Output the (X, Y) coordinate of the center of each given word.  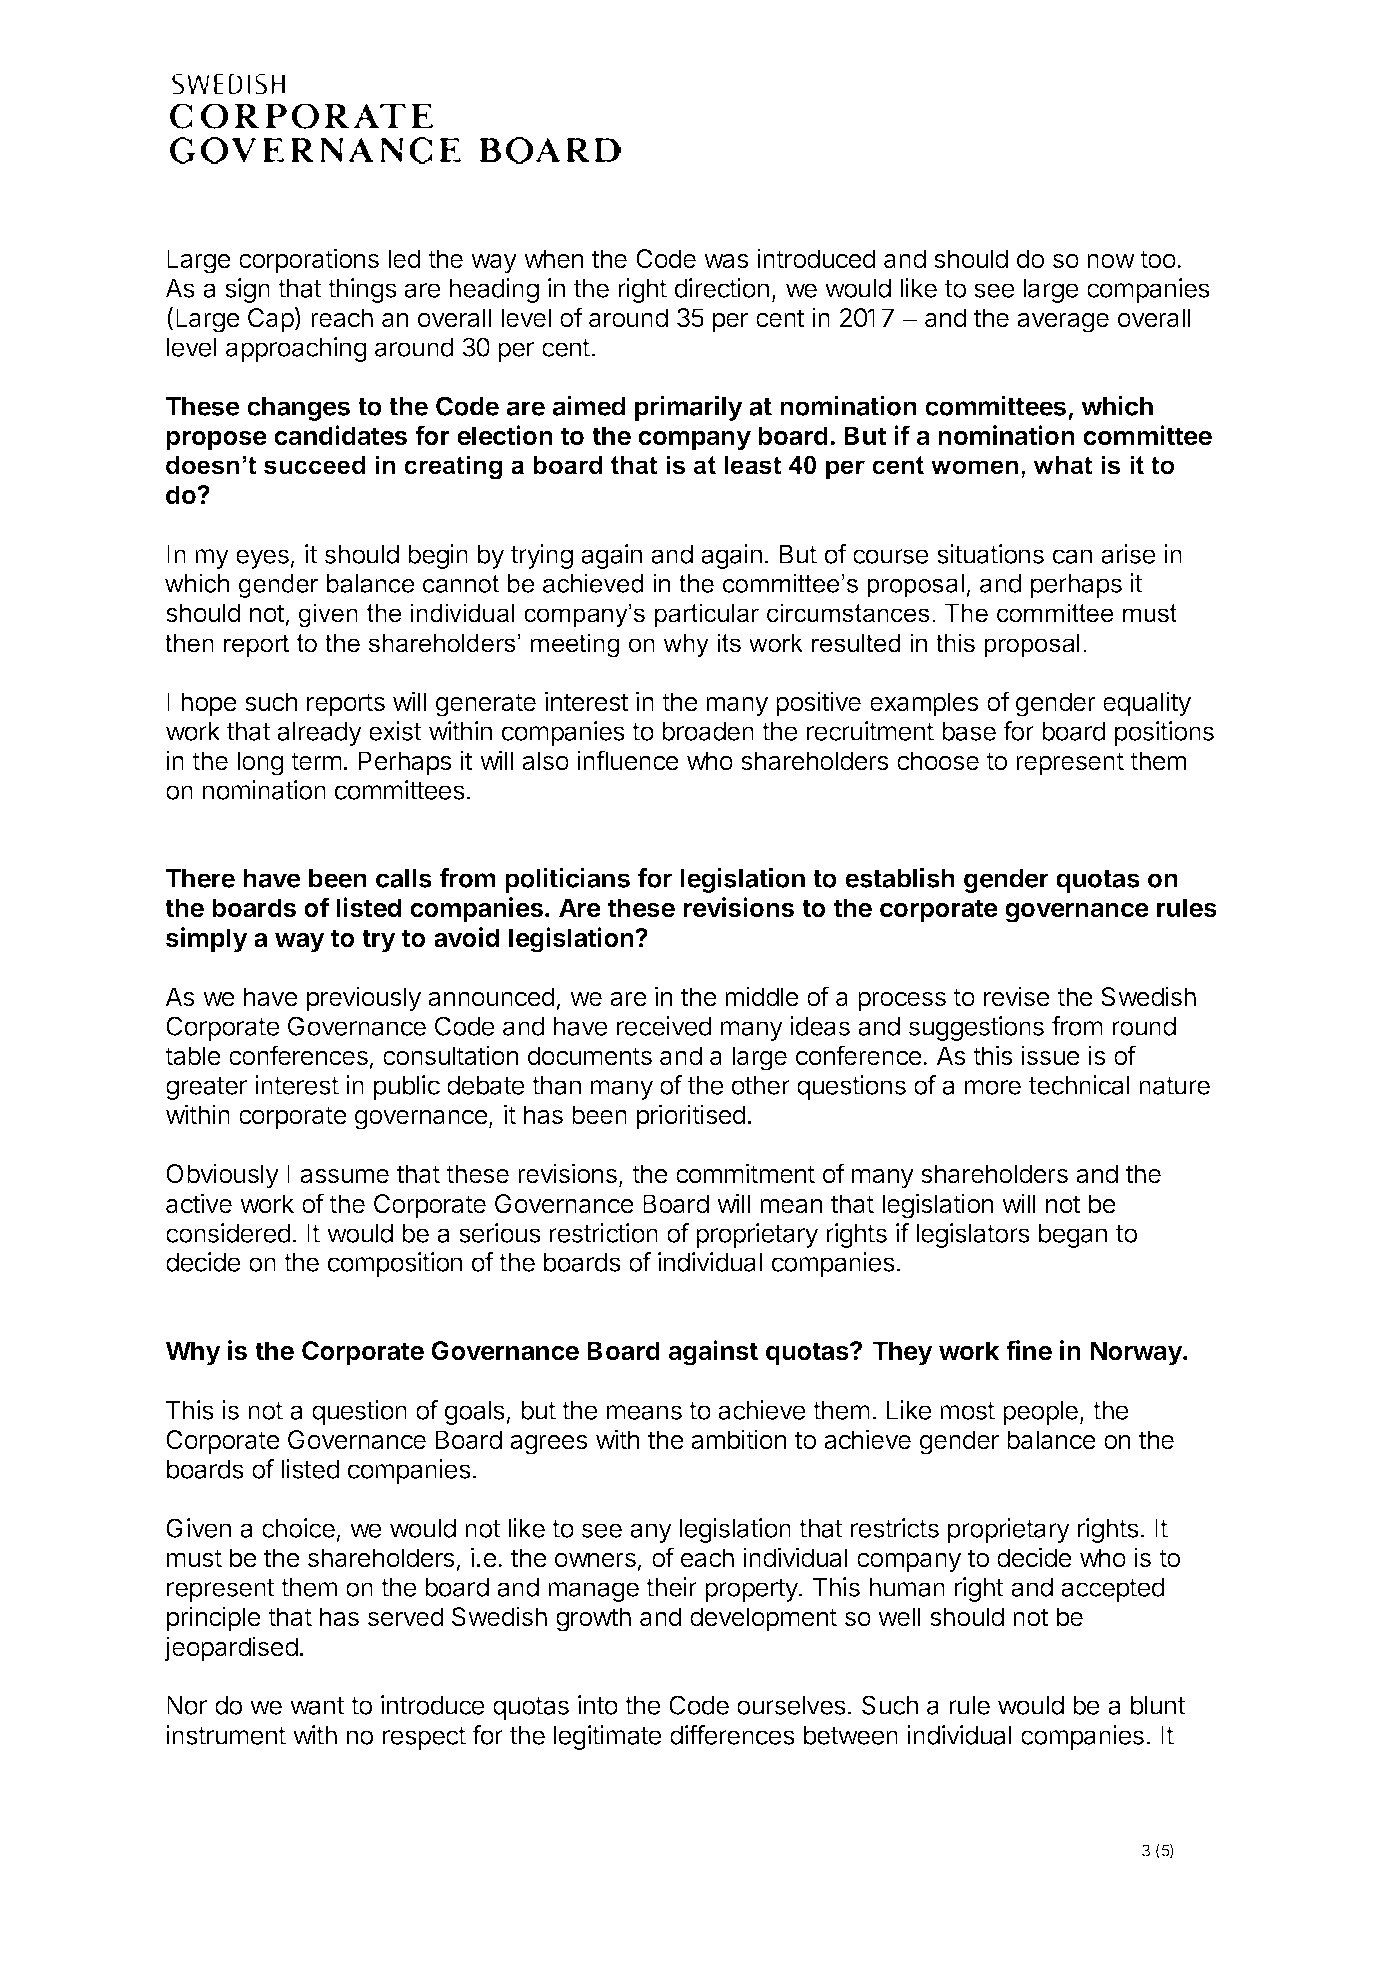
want (317, 1706)
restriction (603, 1233)
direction (722, 288)
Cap (271, 320)
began (1073, 1236)
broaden (708, 731)
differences (732, 1735)
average (1063, 322)
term (316, 761)
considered (228, 1233)
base (969, 731)
